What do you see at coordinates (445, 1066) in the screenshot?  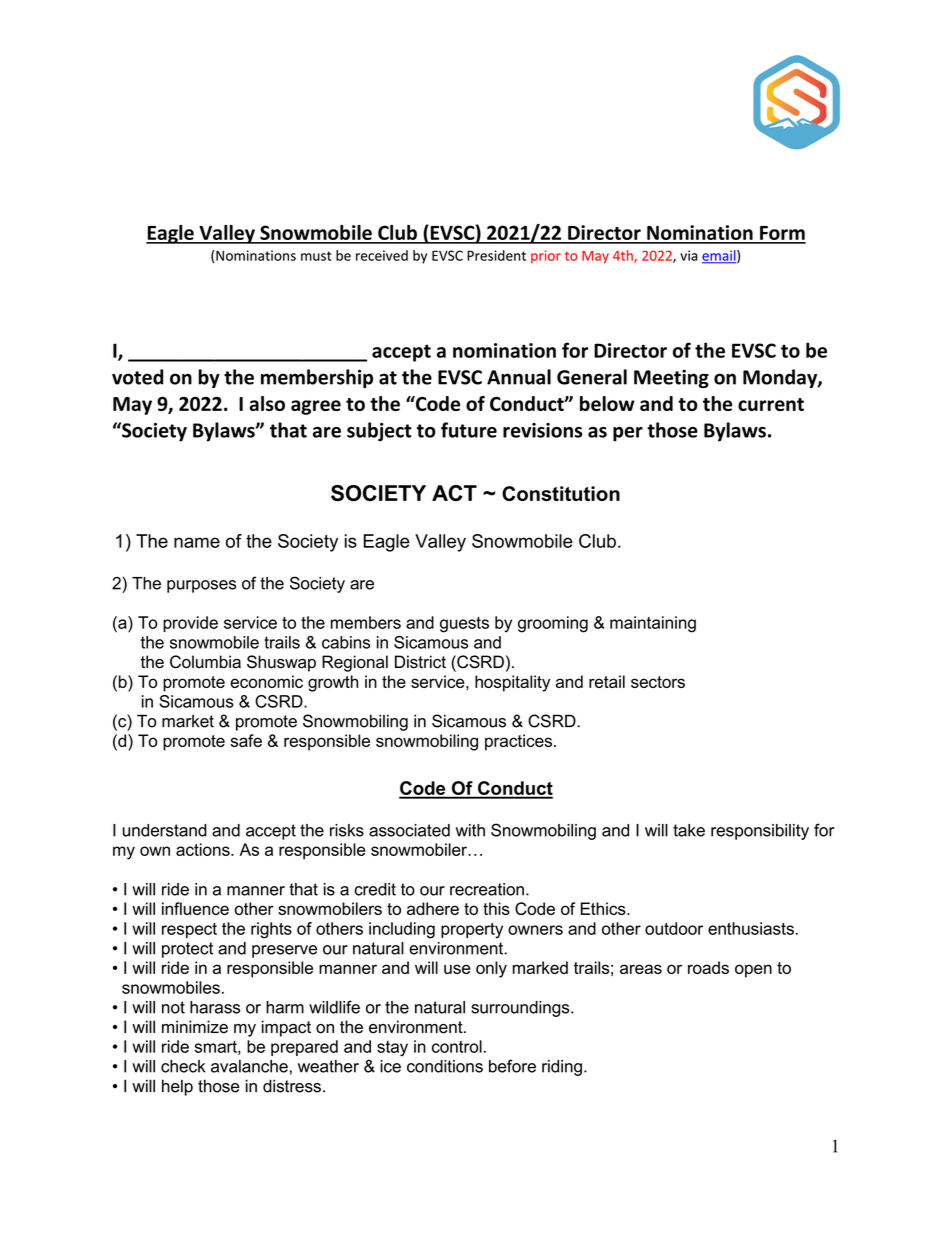 I see `conditions` at bounding box center [445, 1066].
